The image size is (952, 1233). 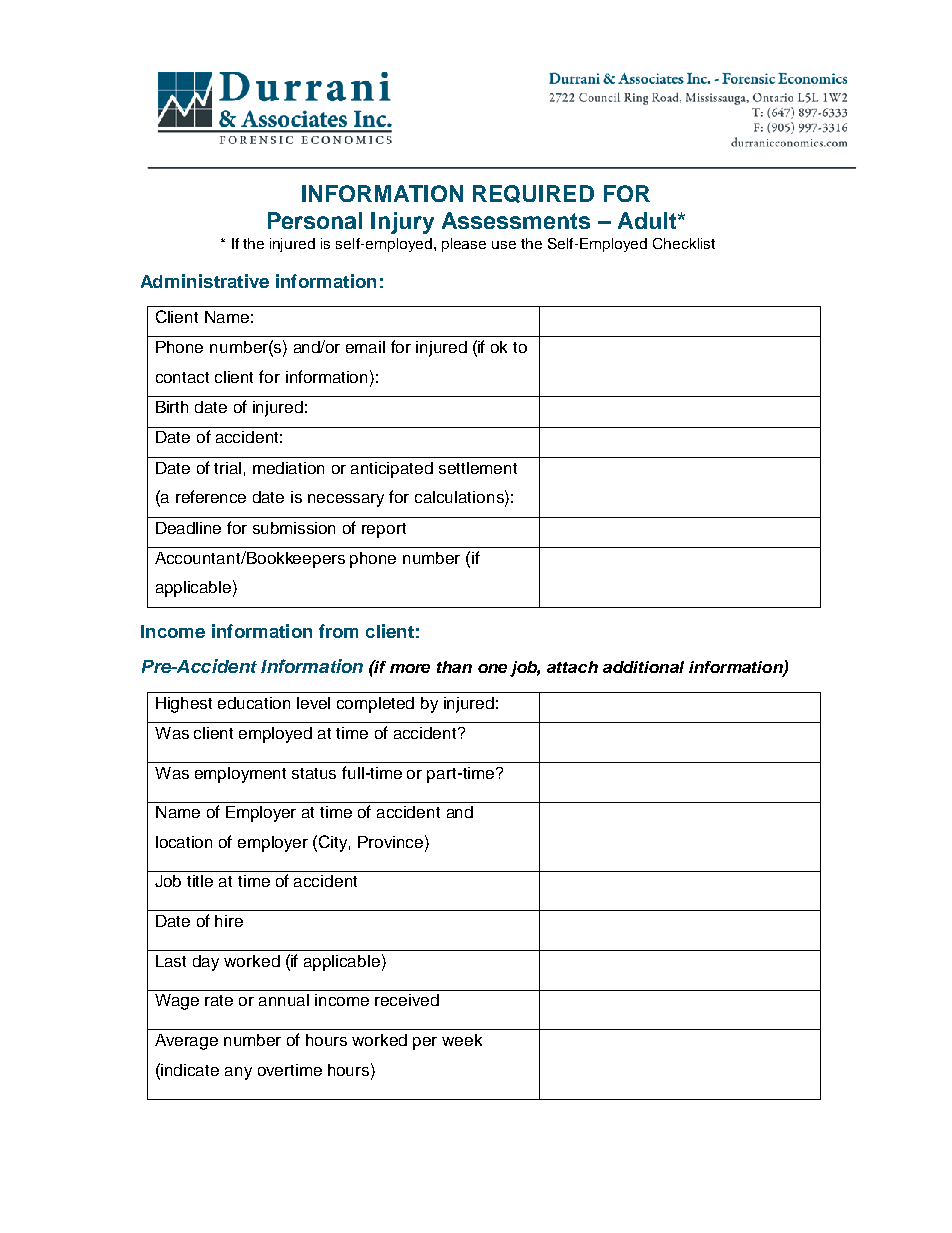 I want to click on Injury, so click(x=402, y=223).
